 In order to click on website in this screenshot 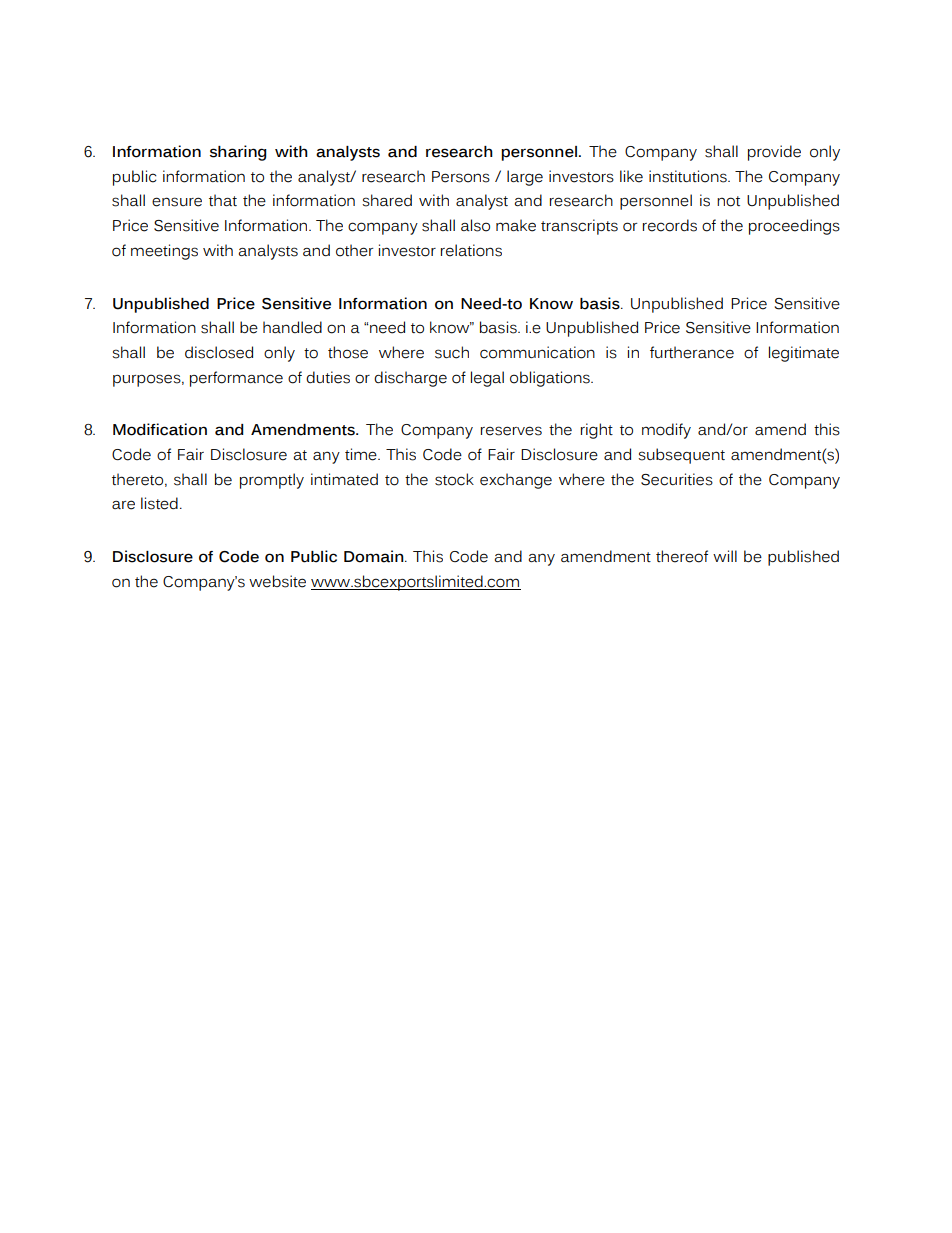, I will do `click(277, 581)`.
